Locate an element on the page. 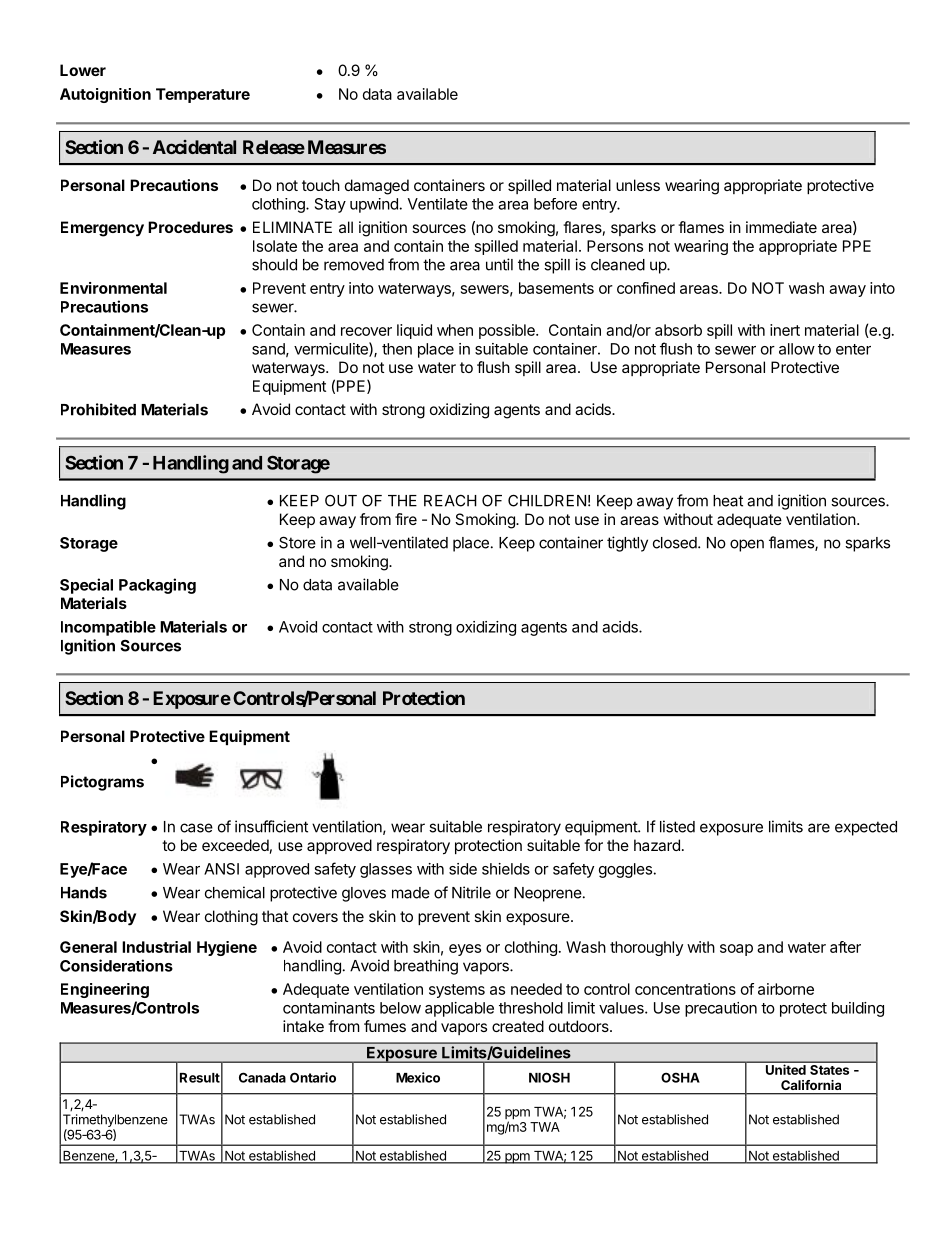 This image has width=952, height=1233. inert is located at coordinates (785, 330).
